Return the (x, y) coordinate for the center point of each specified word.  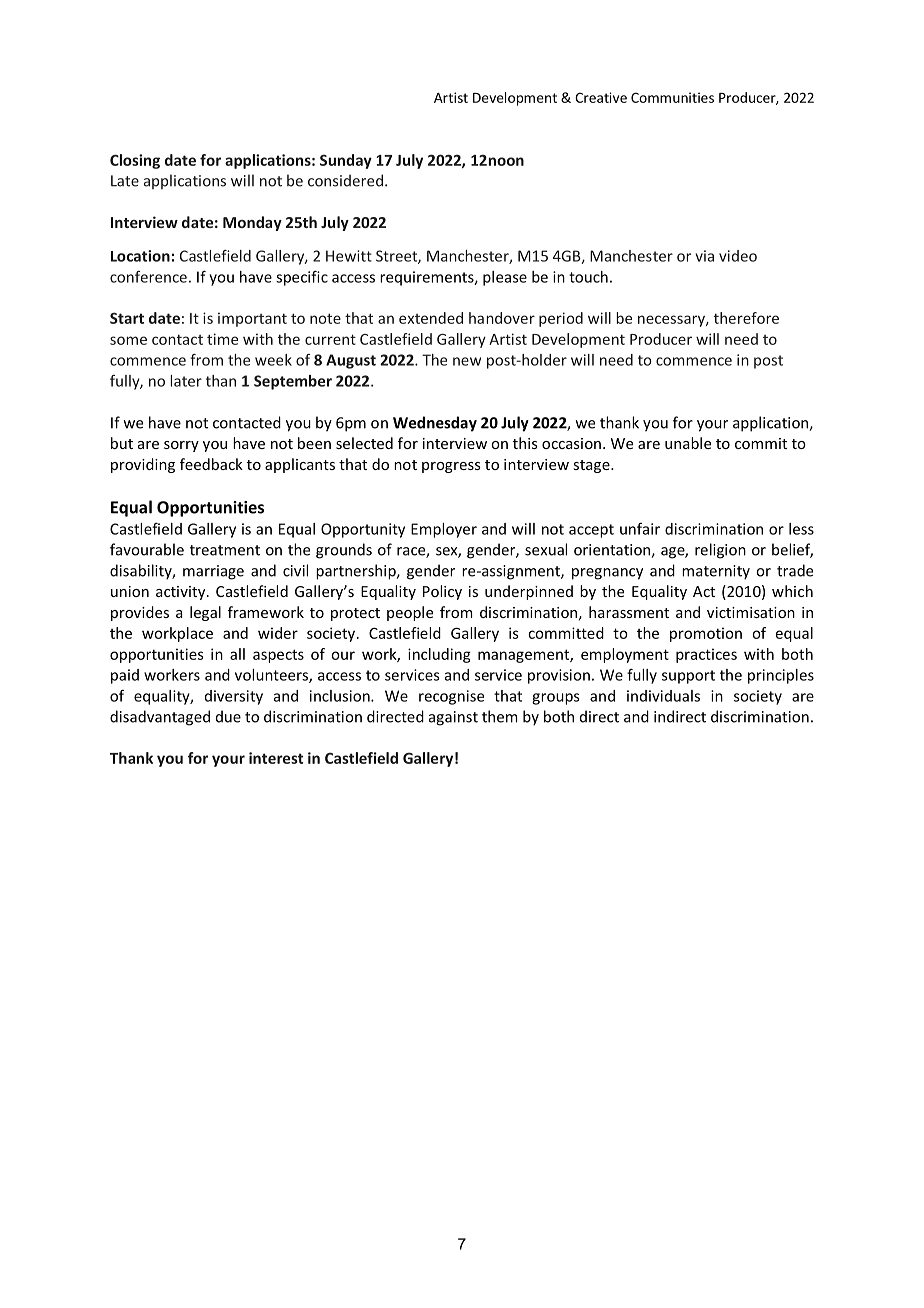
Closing (135, 161)
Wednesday (435, 424)
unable (688, 443)
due (228, 716)
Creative (601, 97)
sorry (181, 446)
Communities (672, 97)
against (453, 718)
